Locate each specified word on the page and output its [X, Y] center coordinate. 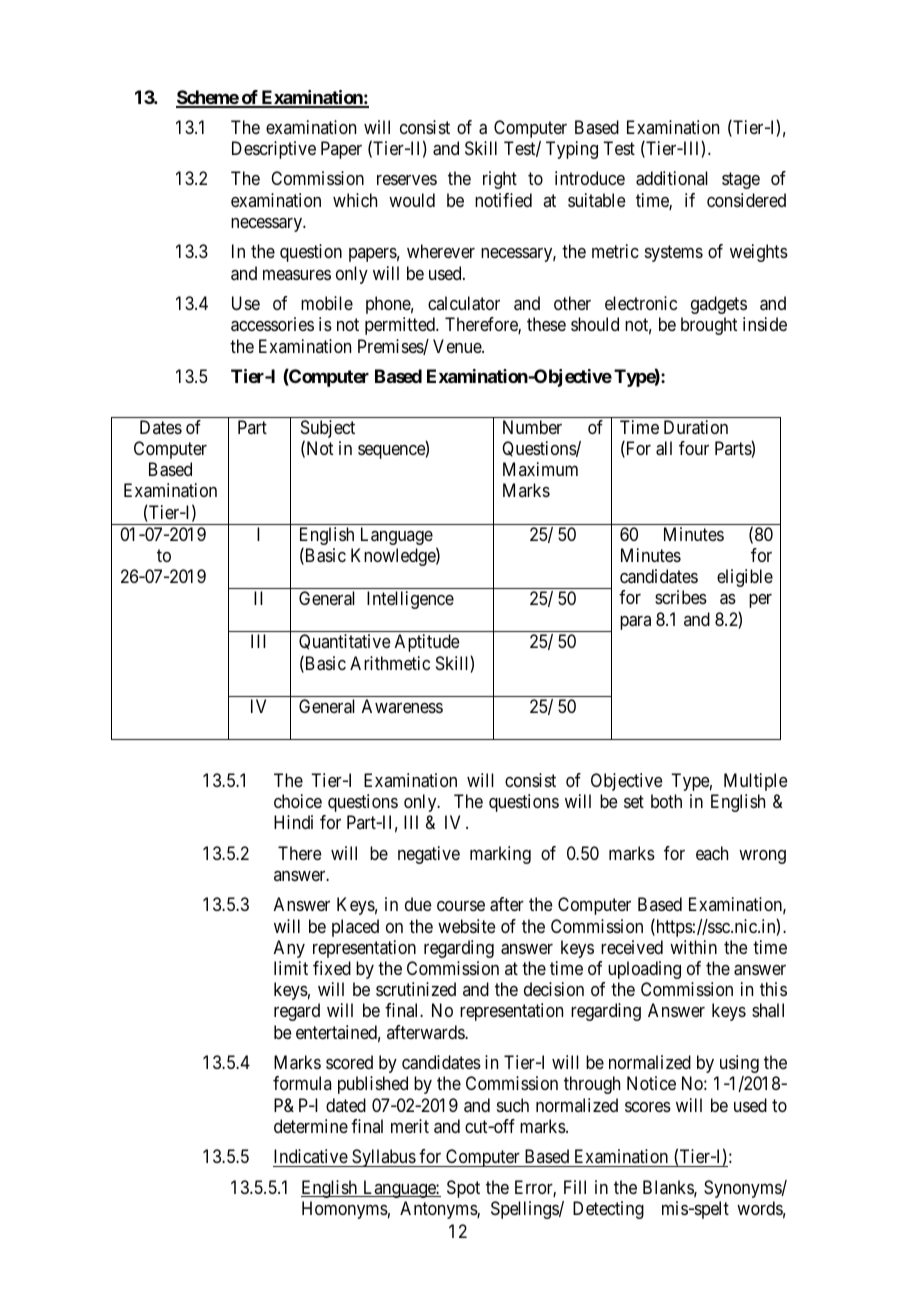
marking [500, 855]
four [694, 448]
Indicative [311, 1158]
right [500, 180]
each [712, 853]
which [355, 200]
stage [741, 181]
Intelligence [410, 600]
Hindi [293, 822]
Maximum [540, 469]
